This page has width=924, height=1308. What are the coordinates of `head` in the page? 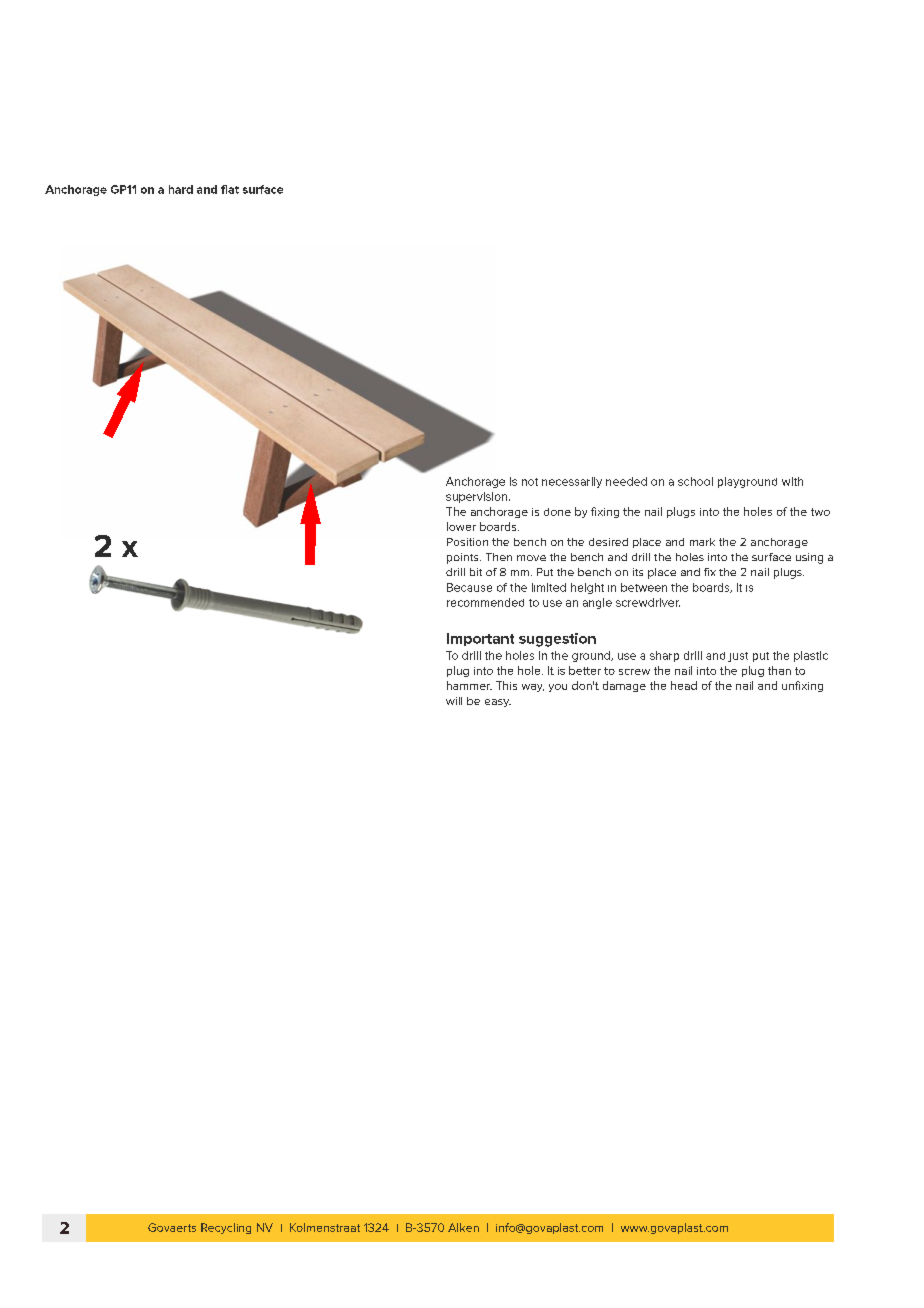 It's located at (684, 685).
